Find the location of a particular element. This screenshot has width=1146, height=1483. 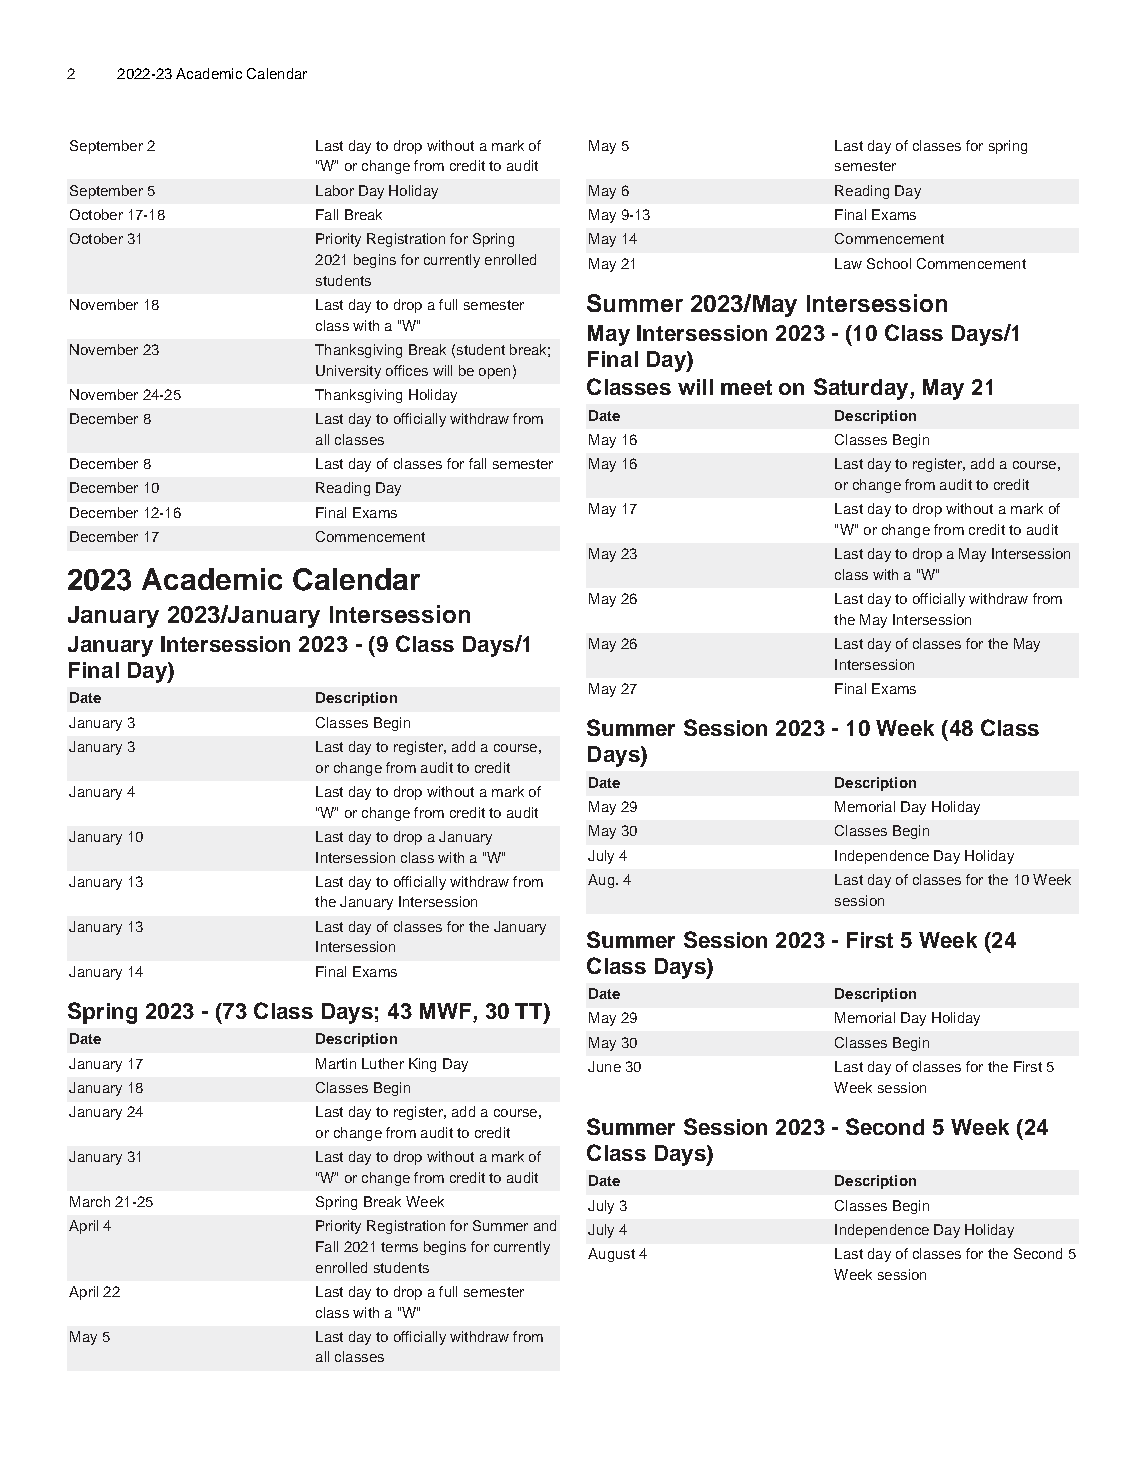

meet is located at coordinates (746, 387).
